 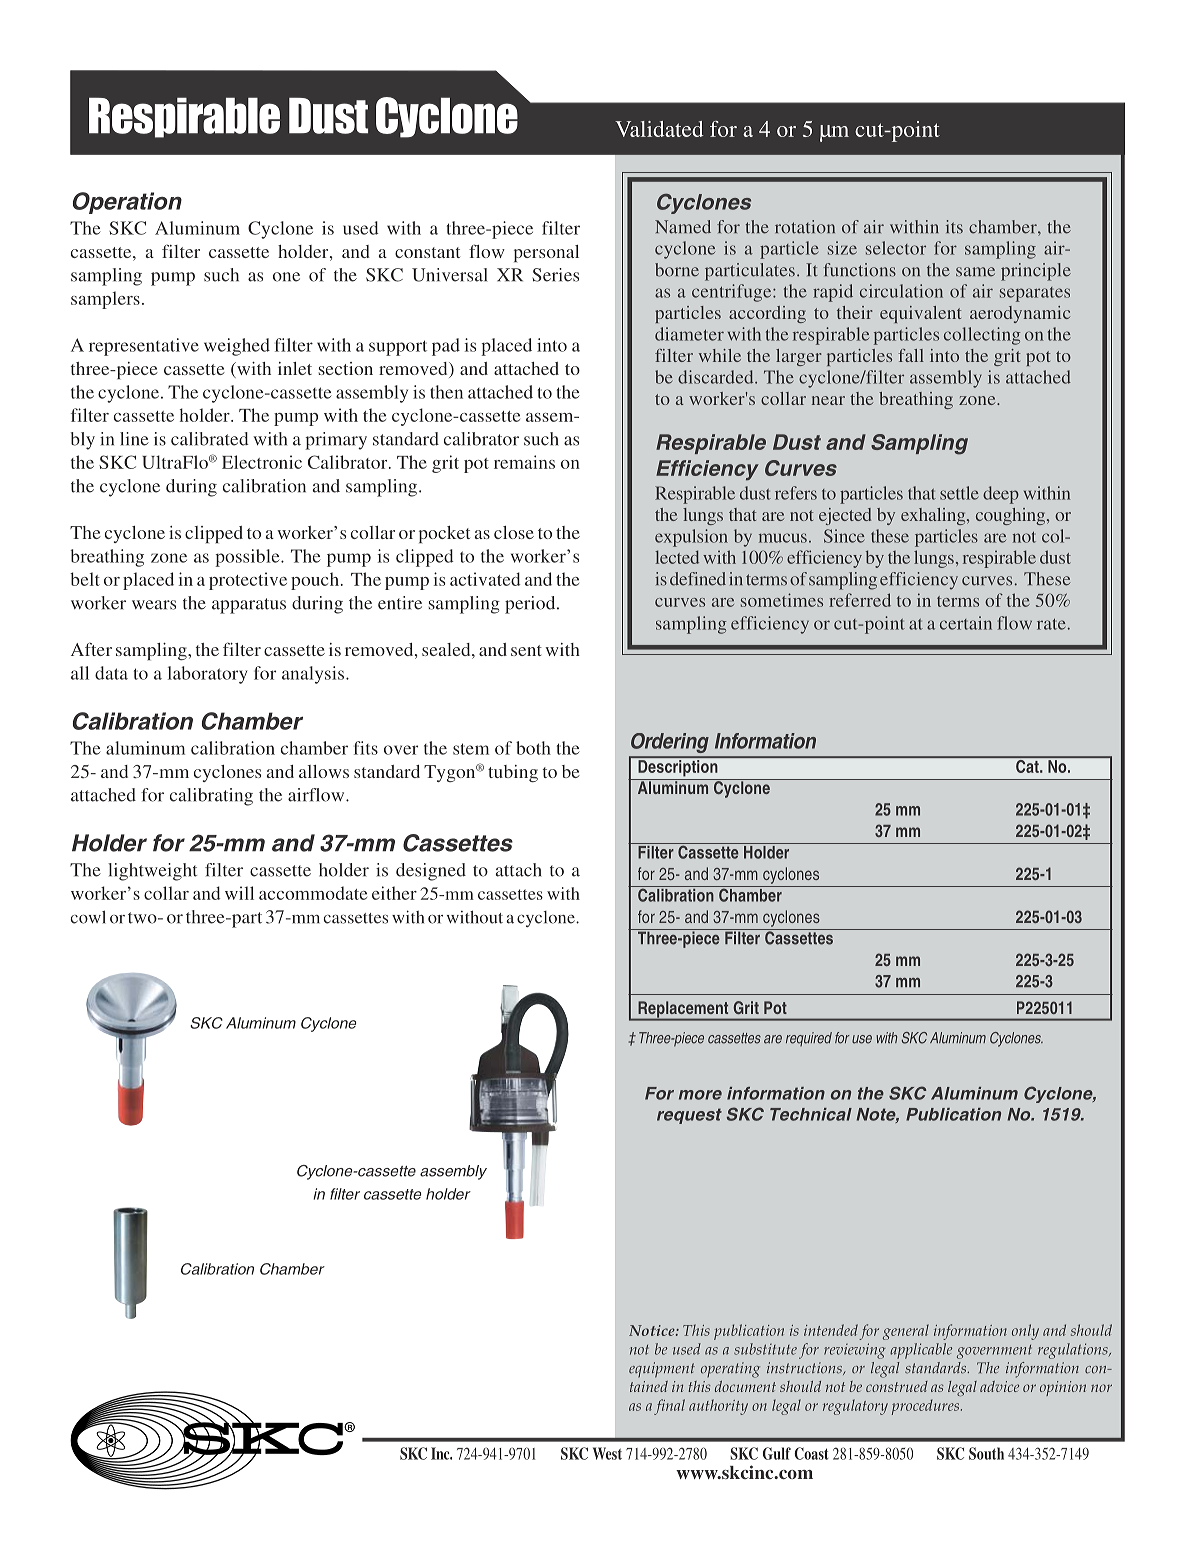 What do you see at coordinates (513, 773) in the screenshot?
I see `tubing` at bounding box center [513, 773].
